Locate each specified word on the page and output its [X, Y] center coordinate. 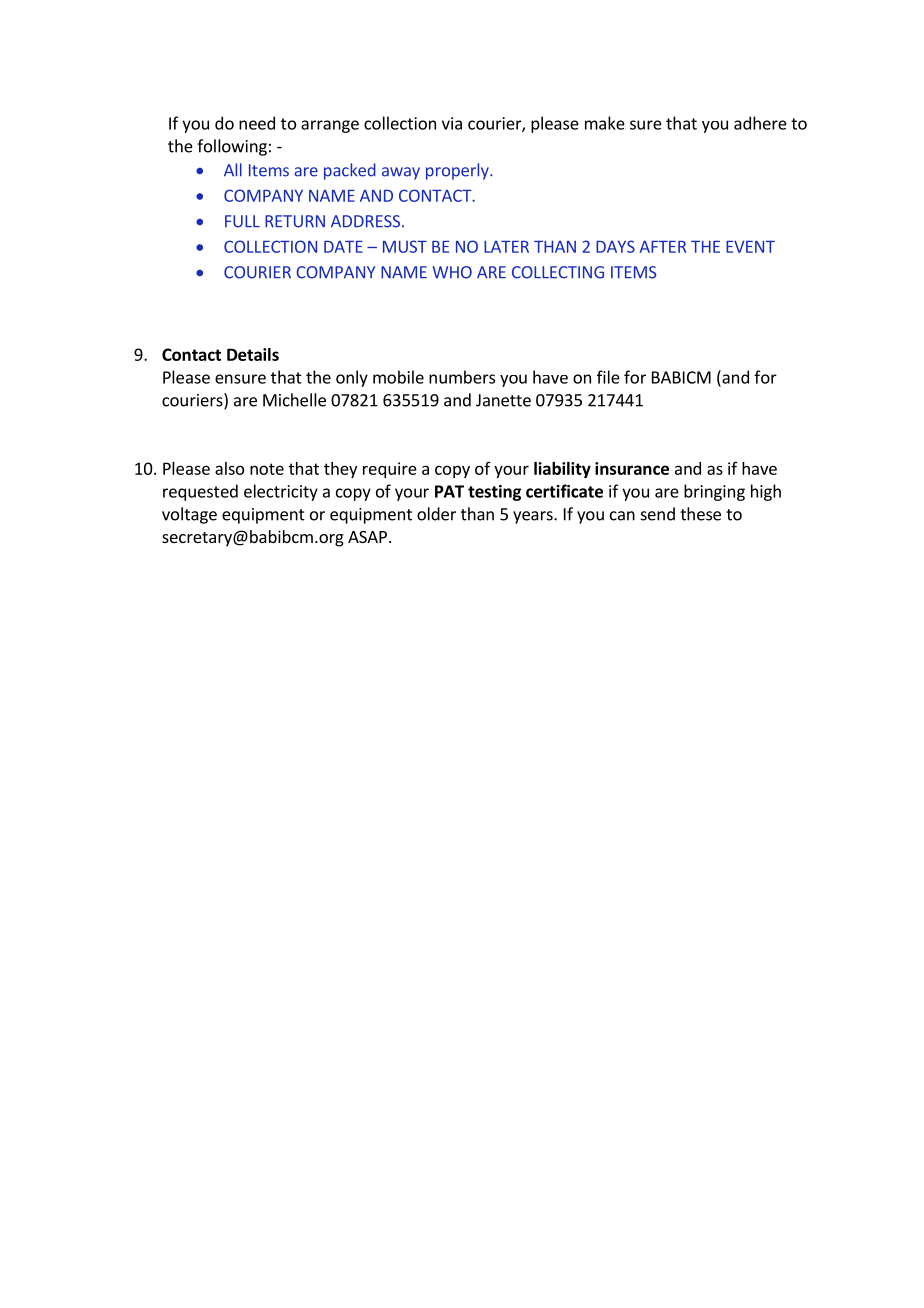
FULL [242, 221]
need [257, 123]
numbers [462, 377]
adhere [760, 123]
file [608, 377]
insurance [632, 468]
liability [562, 470]
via [452, 123]
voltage [189, 515]
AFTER [662, 246]
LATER [506, 246]
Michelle [294, 400]
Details [253, 354]
